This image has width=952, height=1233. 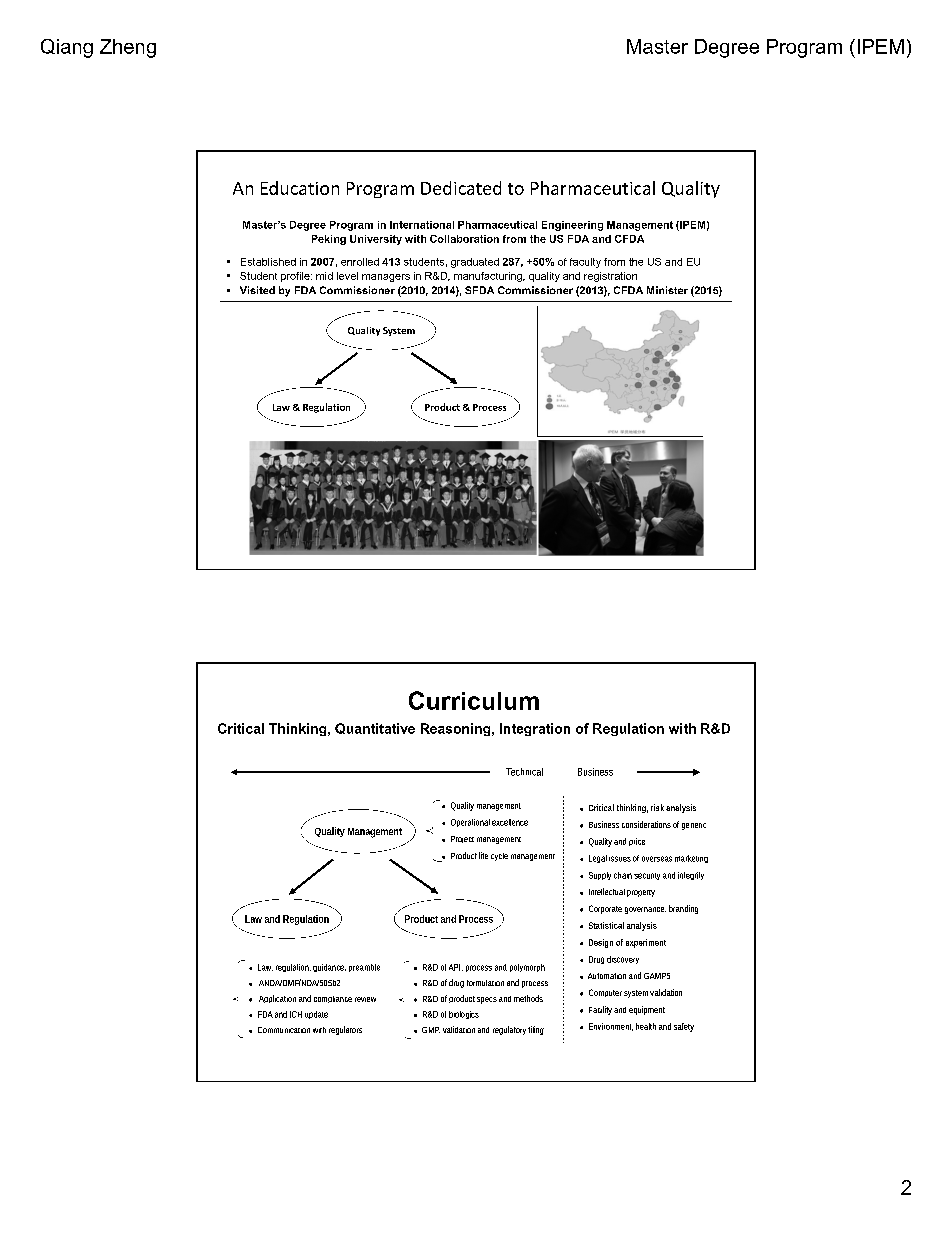 I want to click on Curriculum, so click(x=474, y=700).
